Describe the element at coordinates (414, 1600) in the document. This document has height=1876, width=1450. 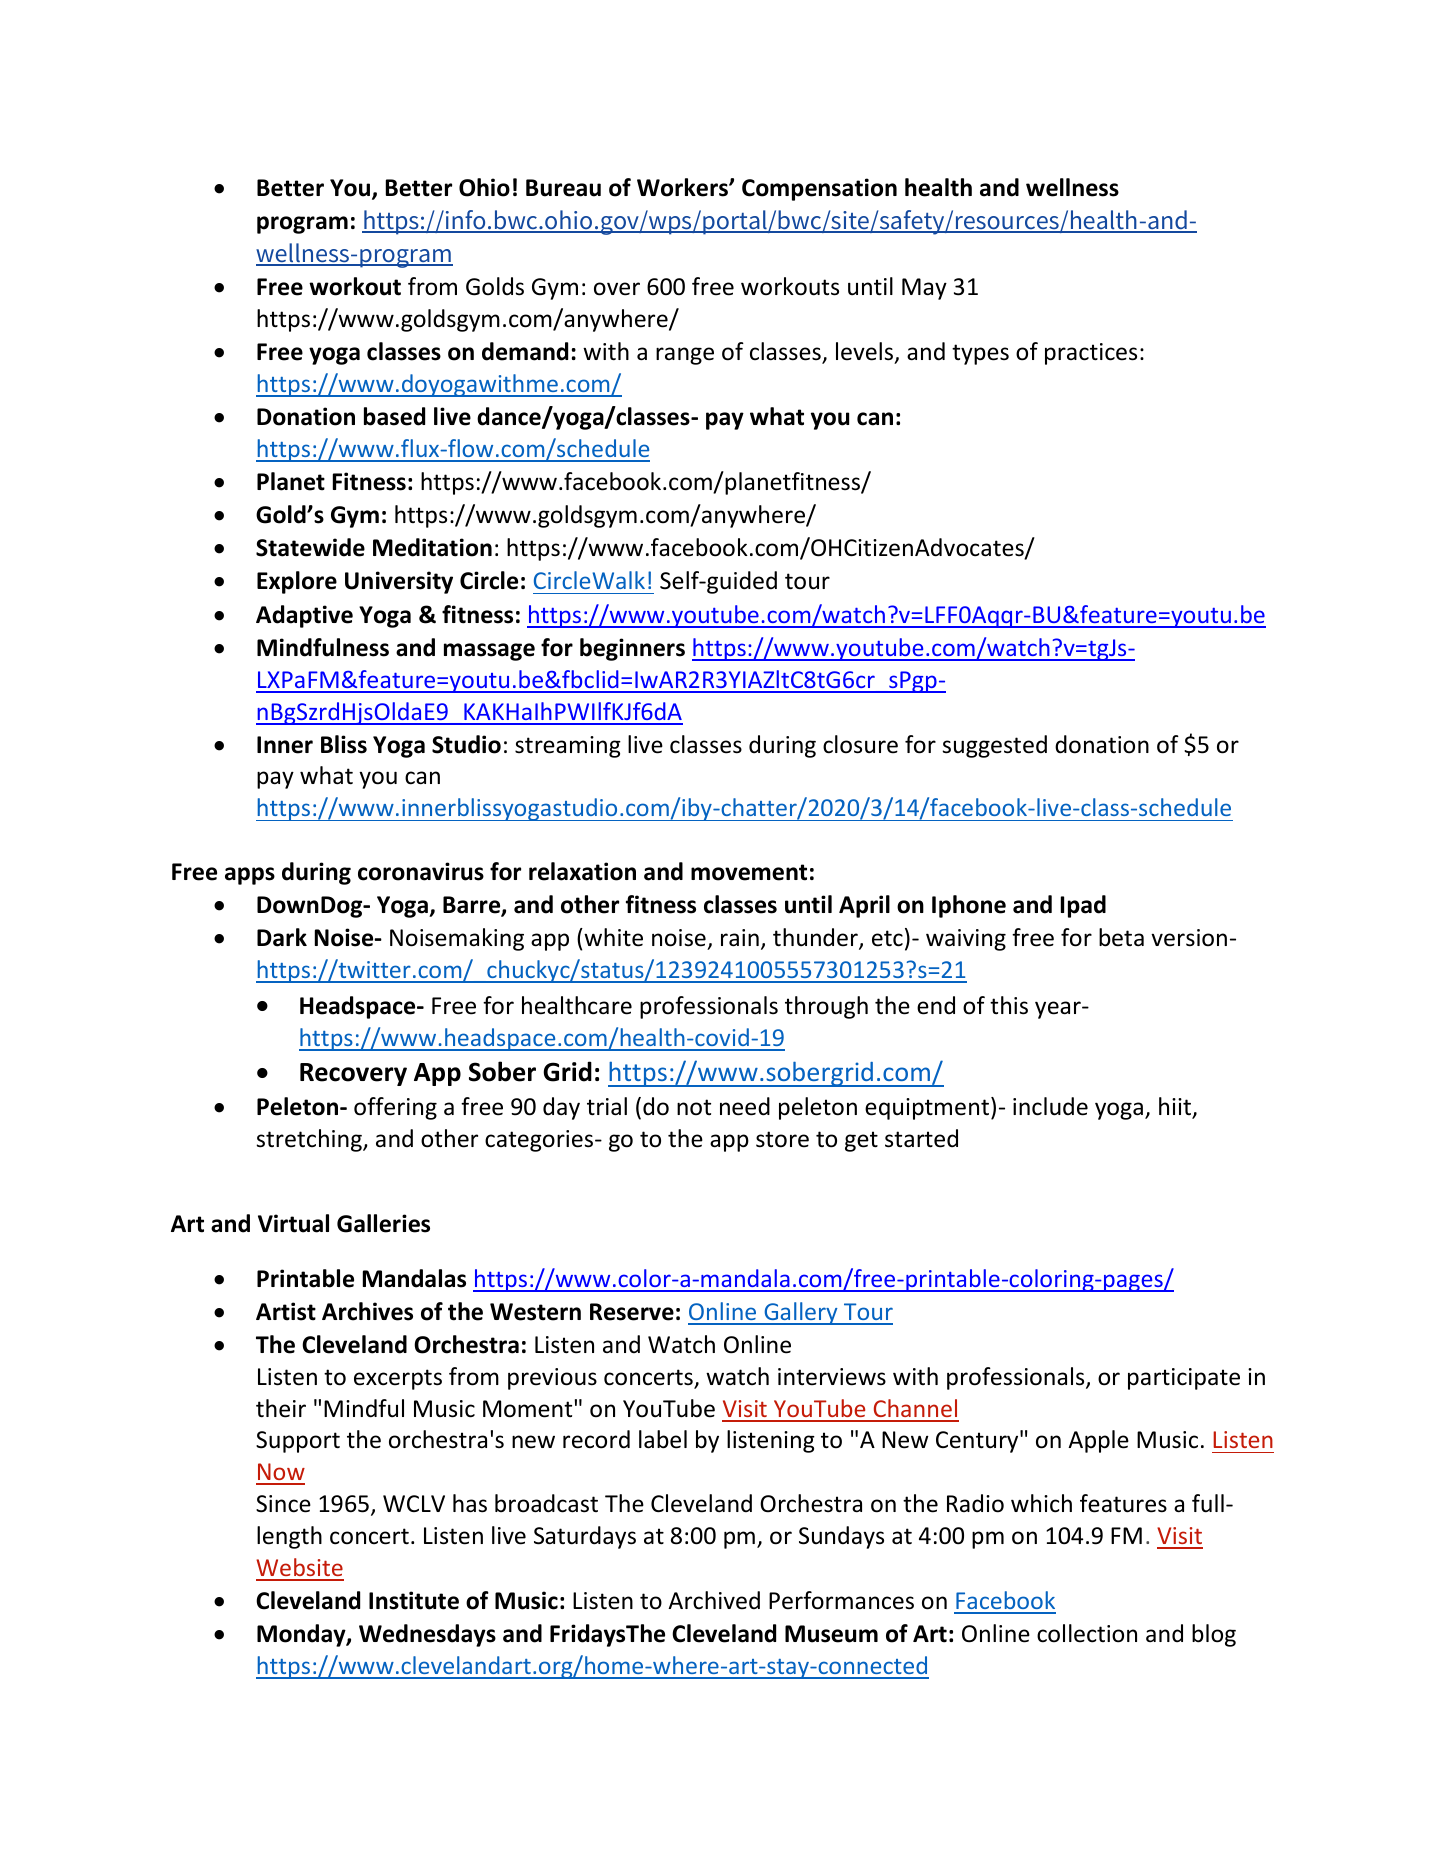
I see `Institute` at that location.
